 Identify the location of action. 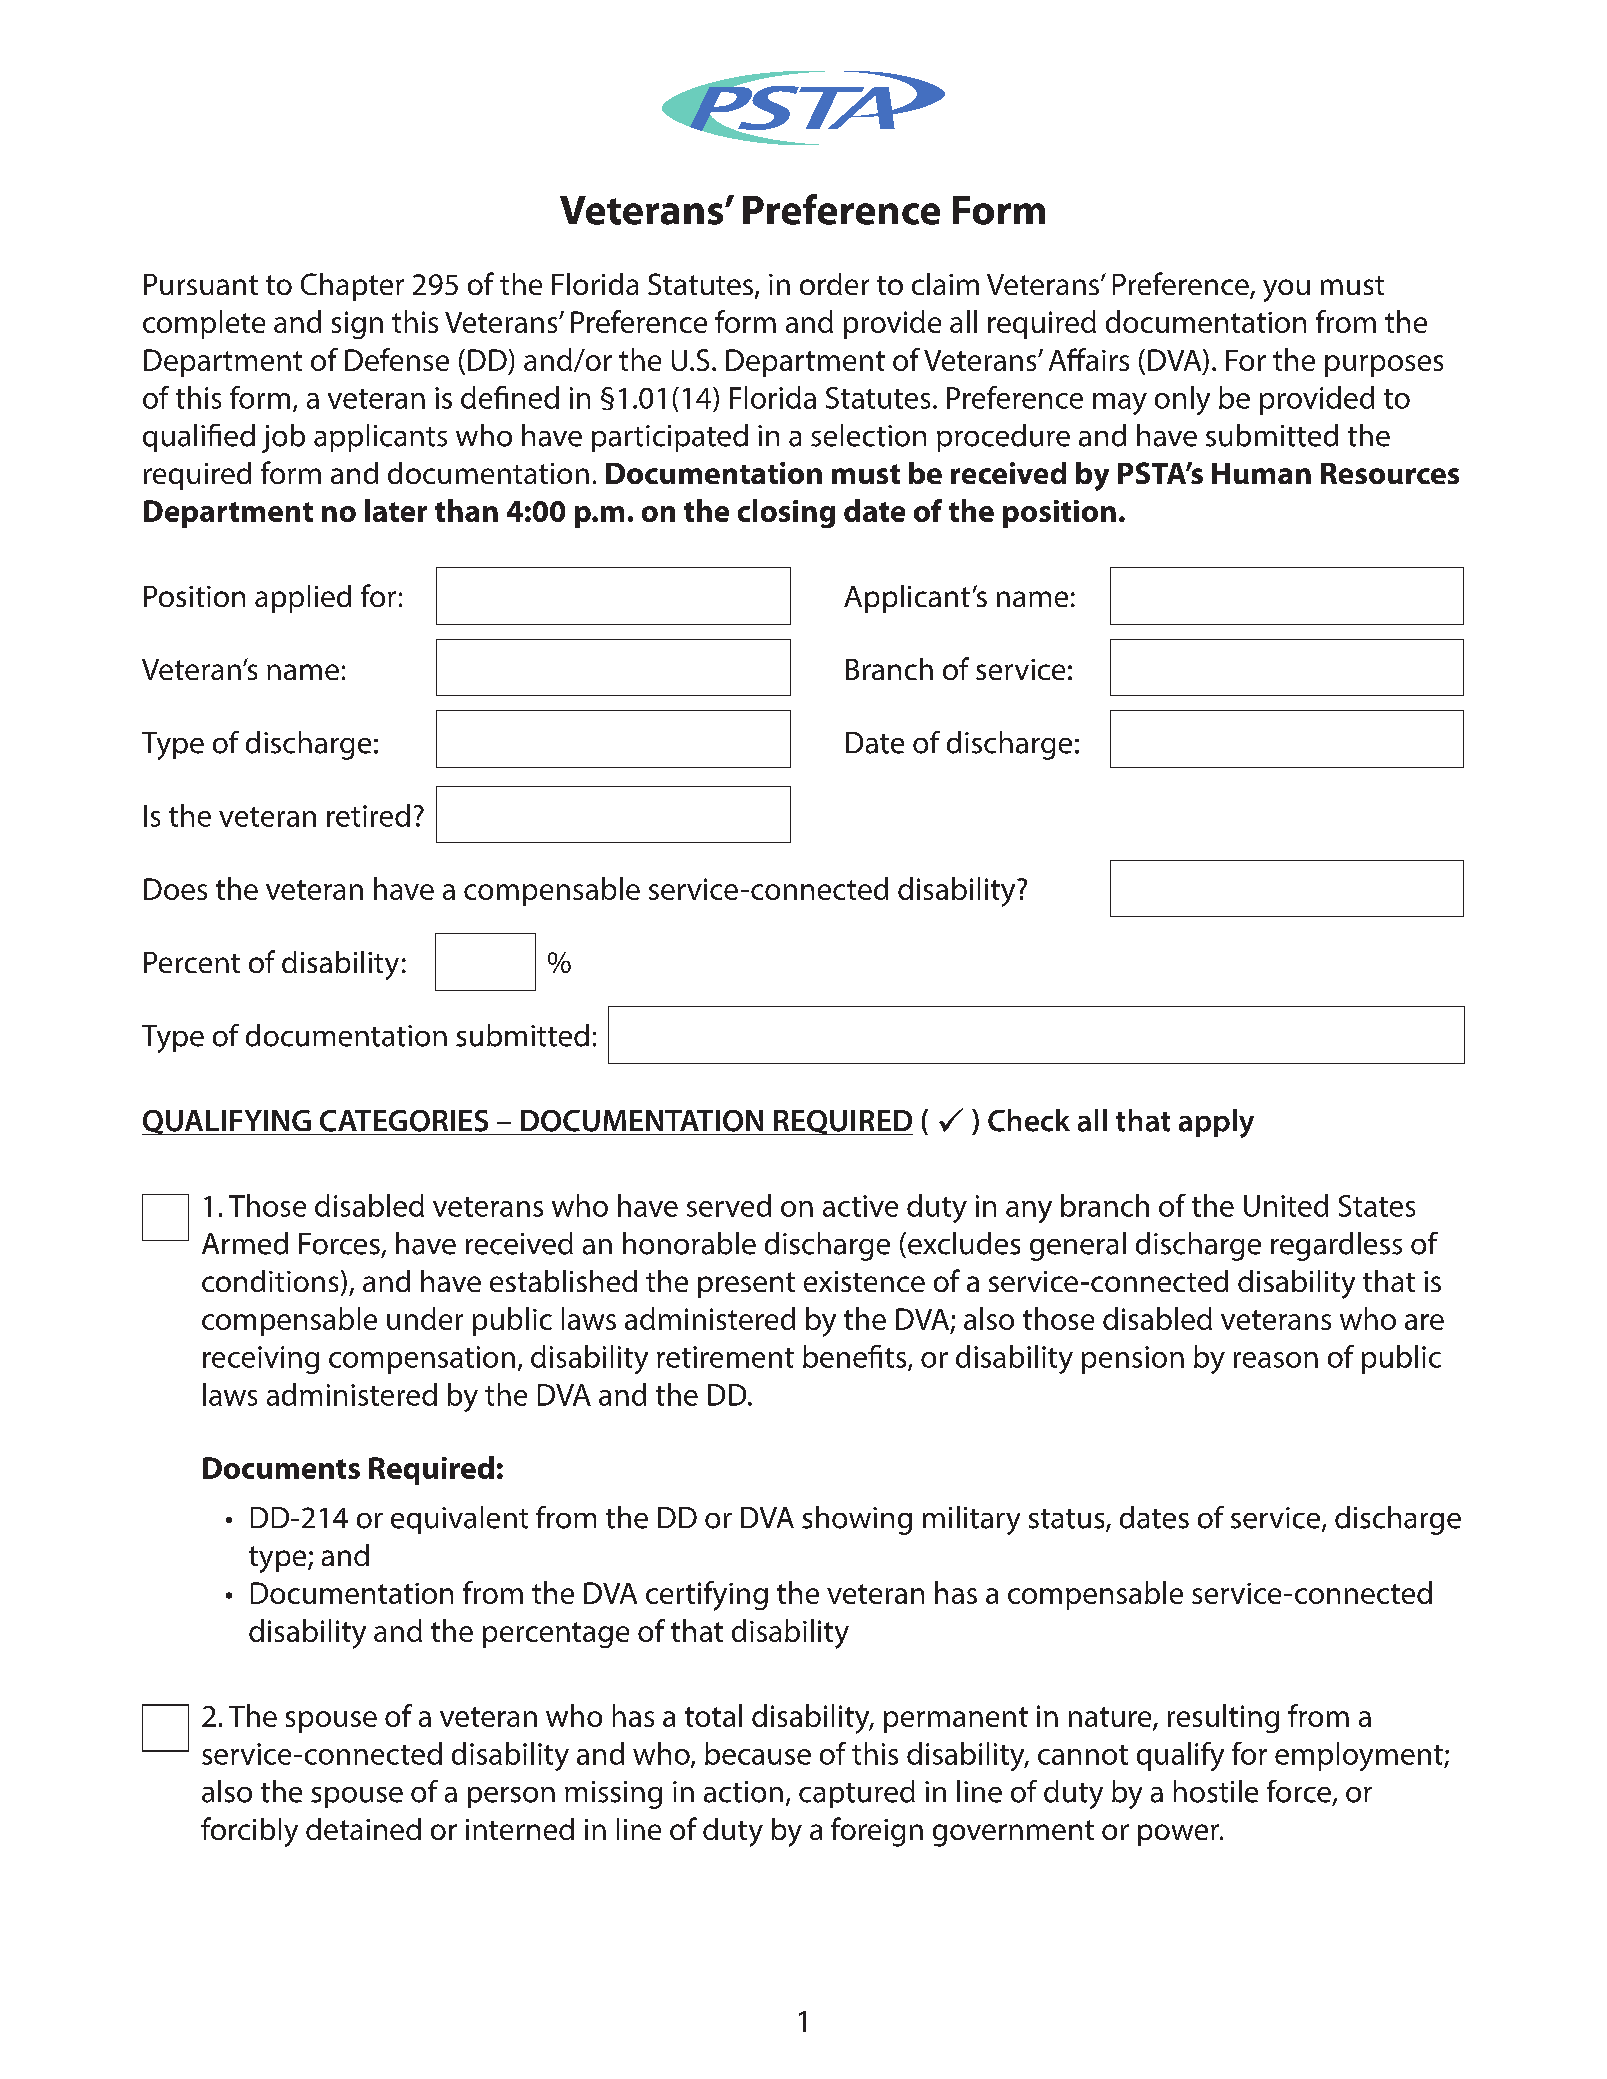
(743, 1792).
